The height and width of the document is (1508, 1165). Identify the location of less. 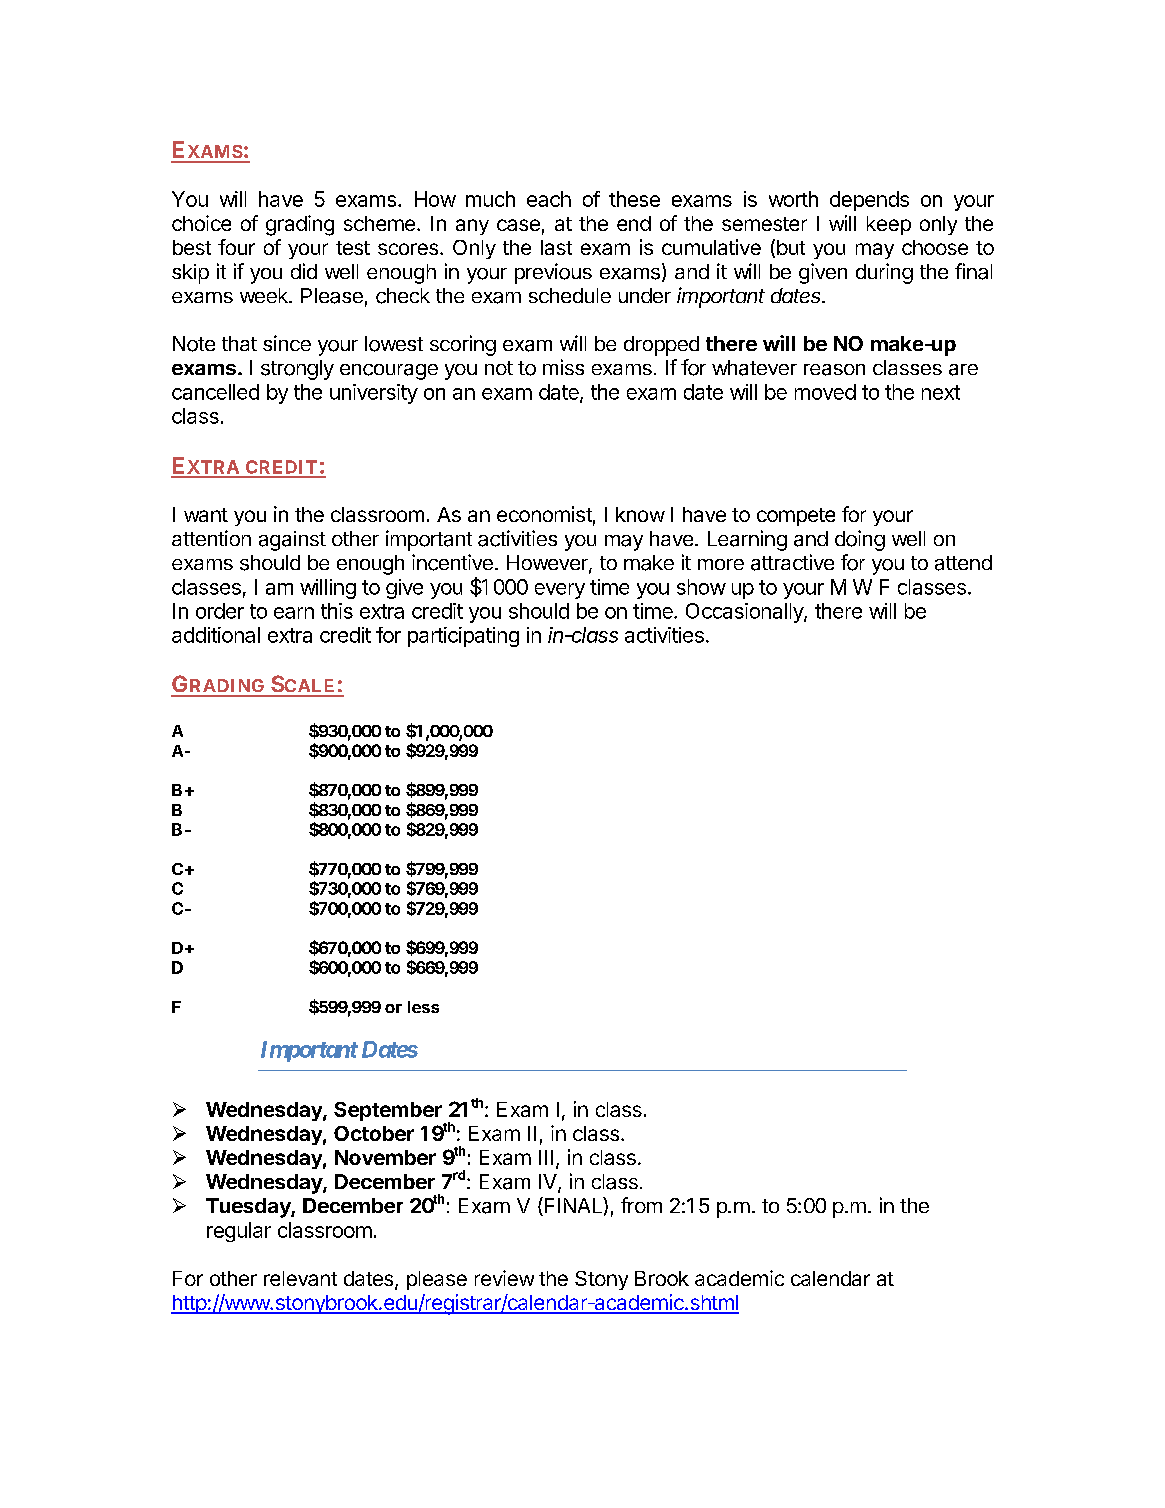
(423, 1007).
